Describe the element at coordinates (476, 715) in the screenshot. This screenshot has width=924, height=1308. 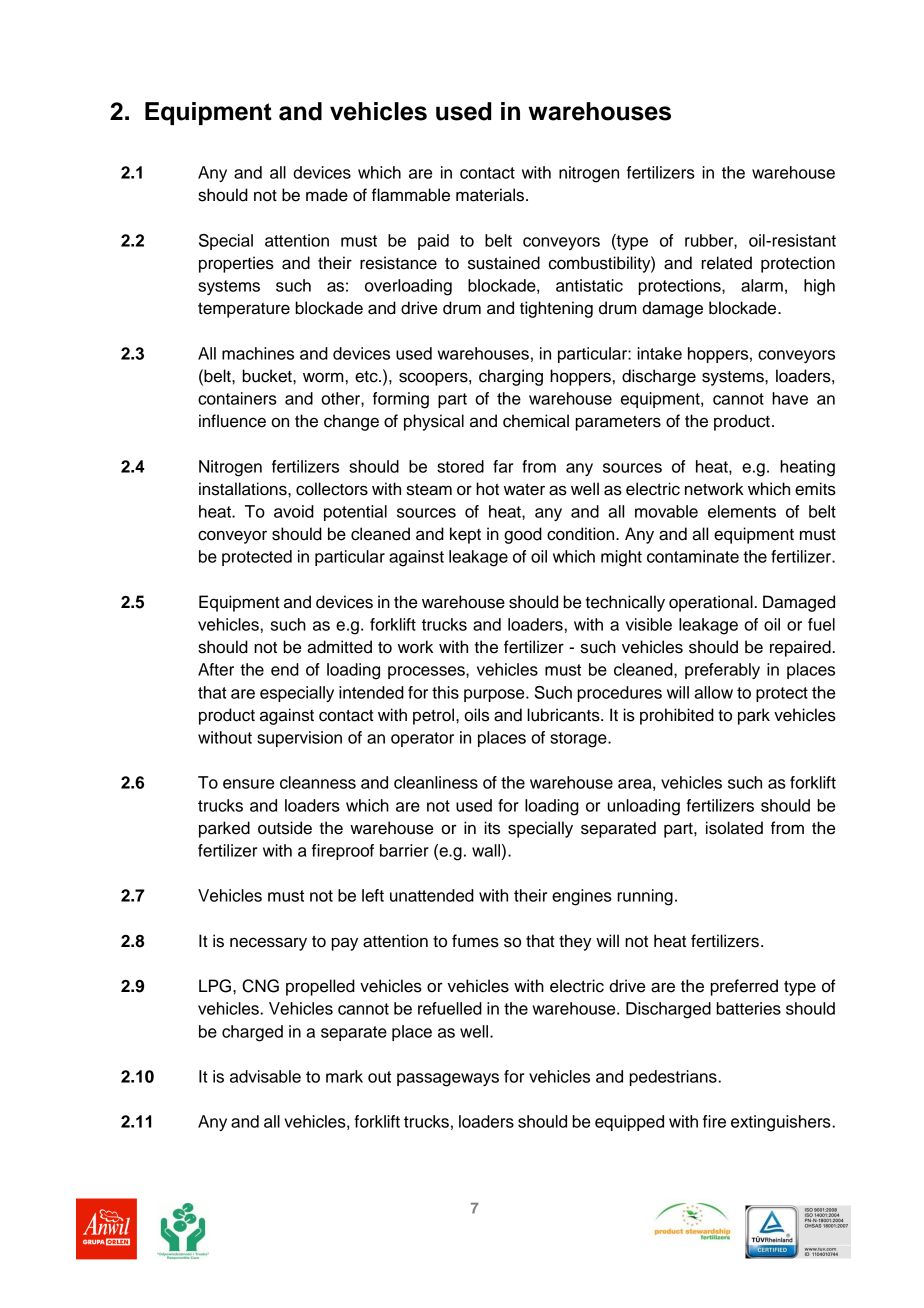
I see `oils` at that location.
